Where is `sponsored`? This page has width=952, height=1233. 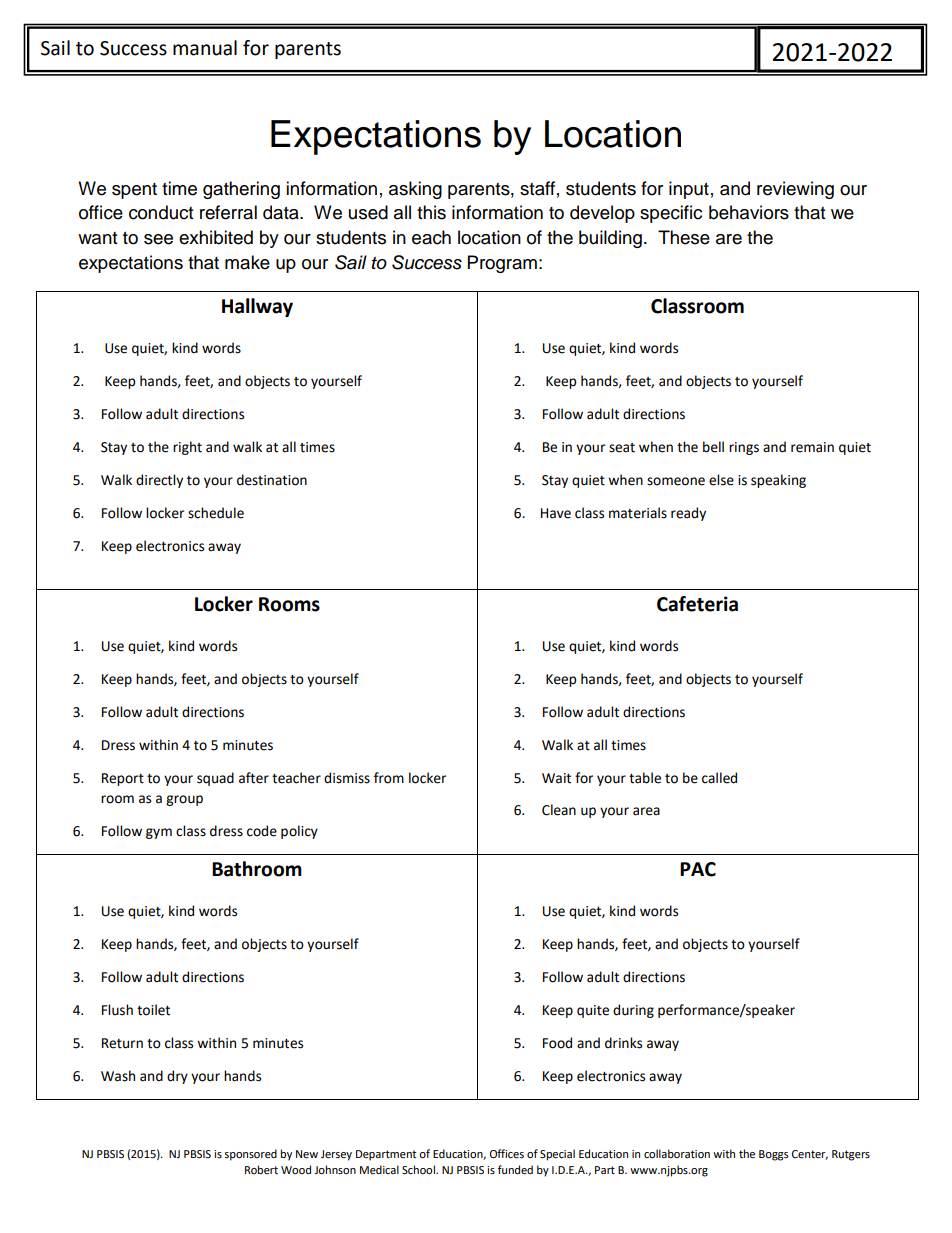
sponsored is located at coordinates (250, 1155).
